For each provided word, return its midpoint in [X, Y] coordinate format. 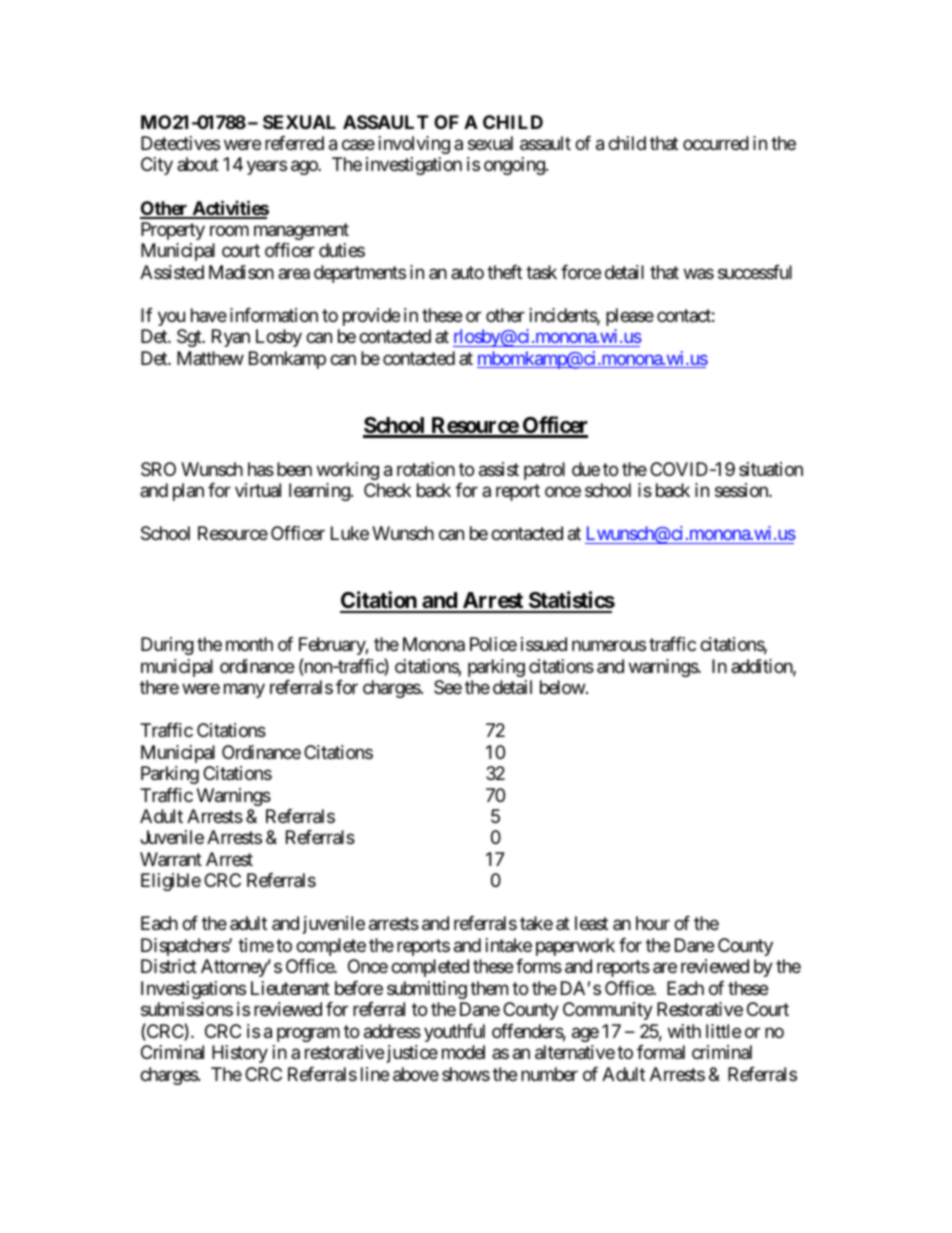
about [198, 164]
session [742, 490]
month [249, 644]
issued [544, 644]
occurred [716, 143]
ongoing [514, 166]
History [240, 1054]
